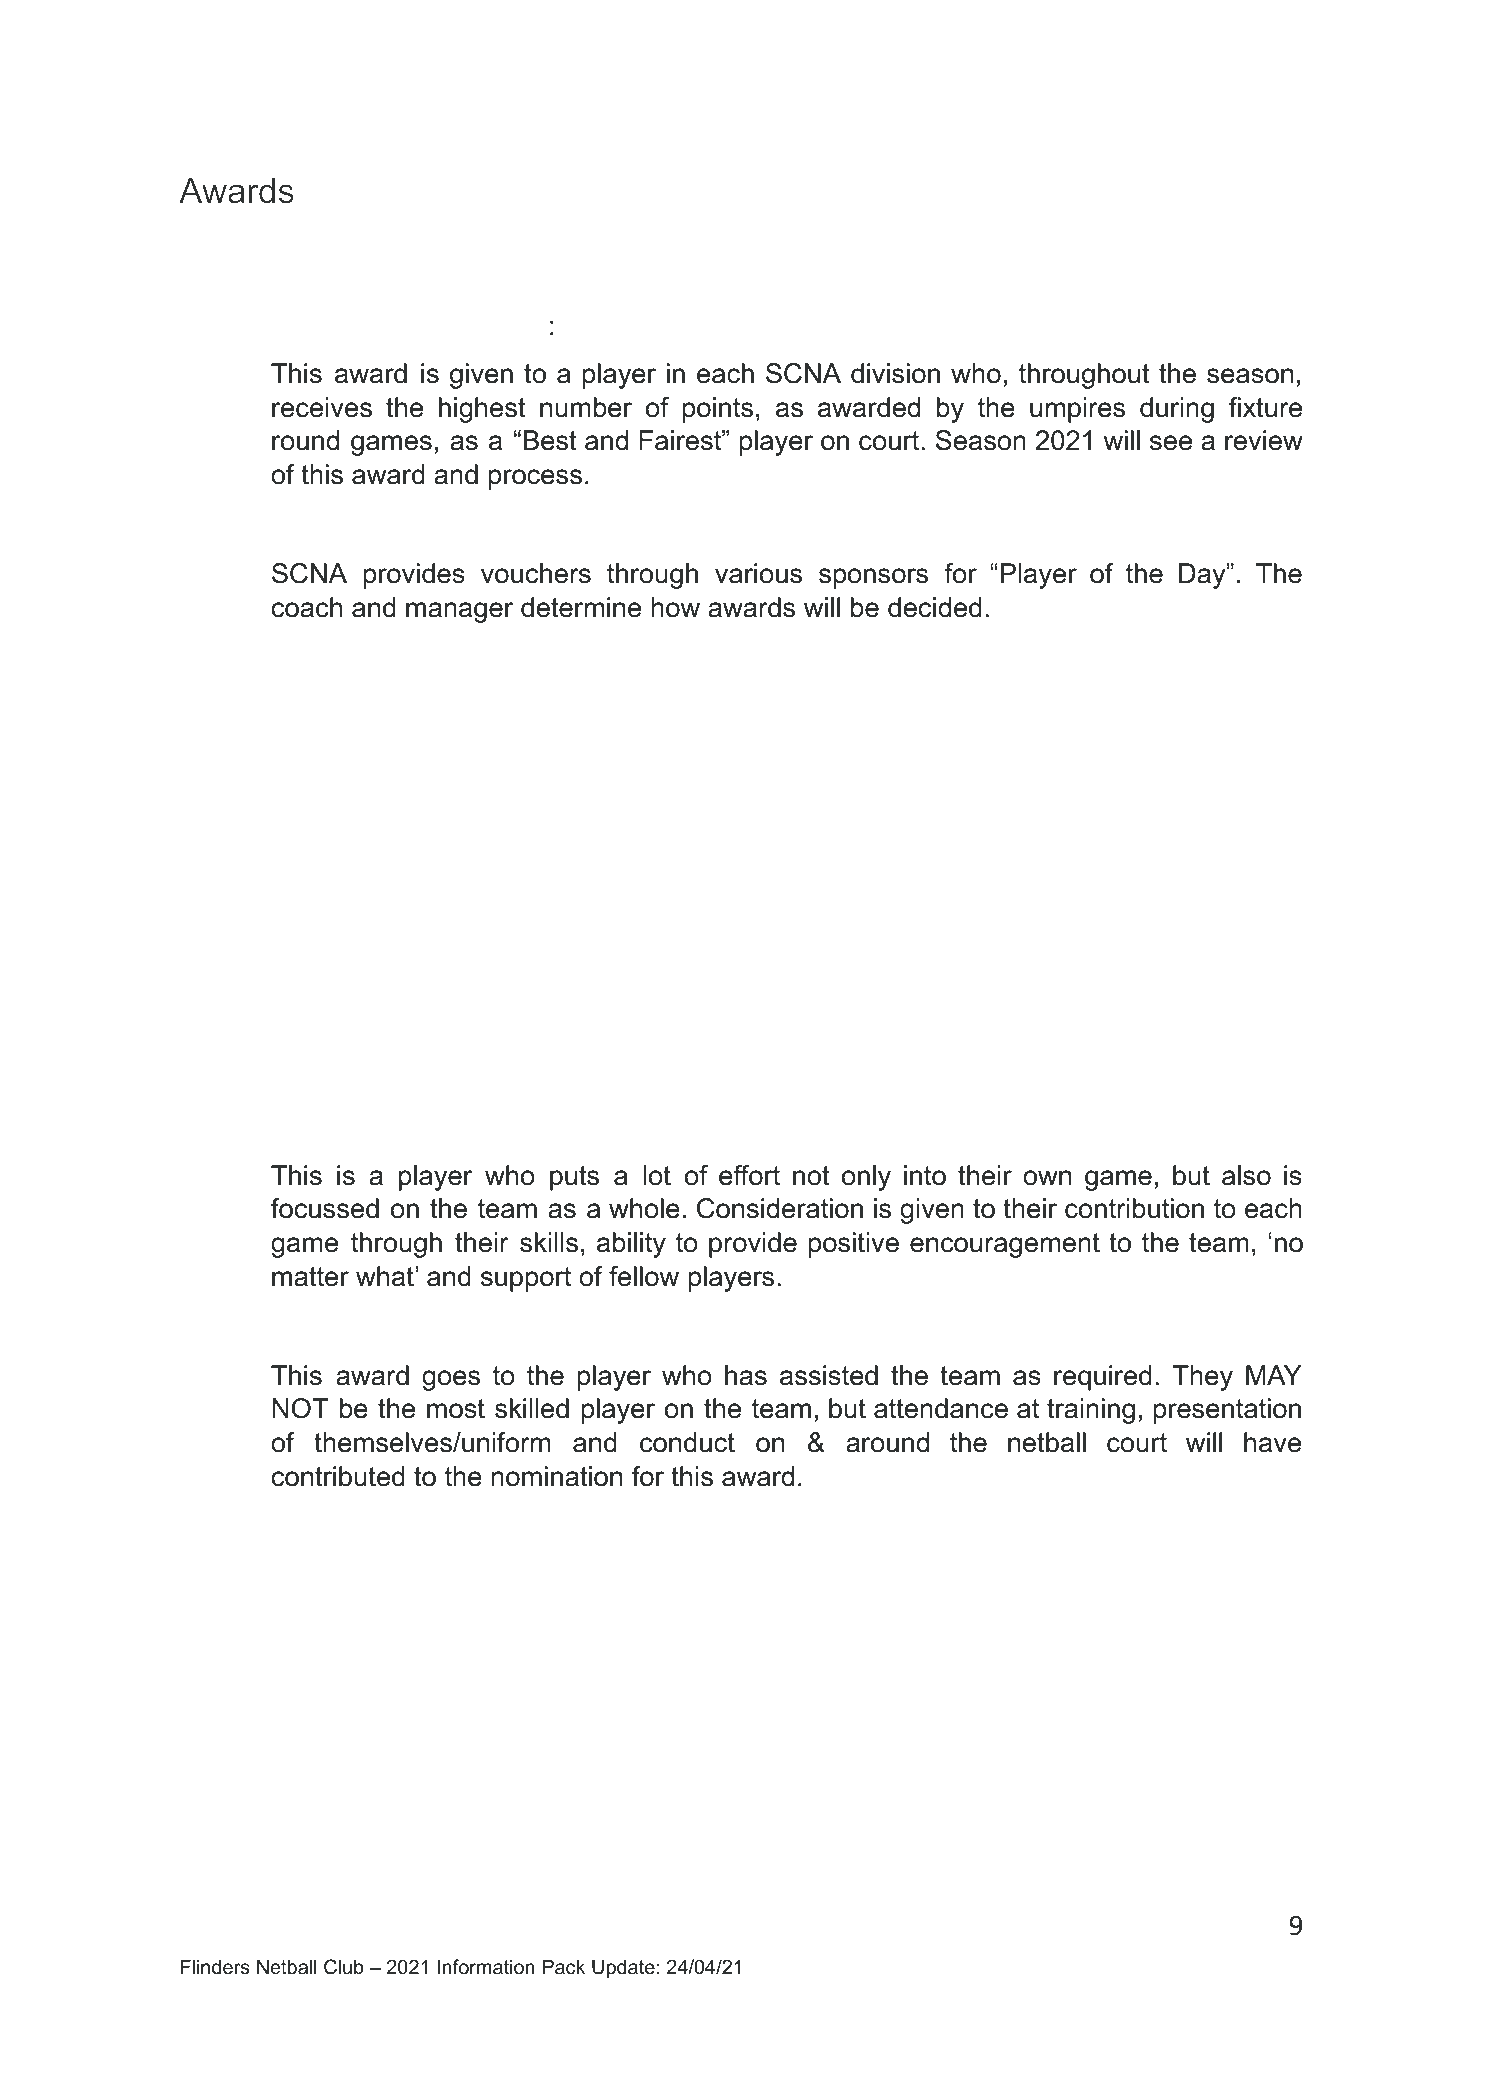 This document has height=2098, width=1485. What do you see at coordinates (746, 1375) in the document?
I see `has` at bounding box center [746, 1375].
